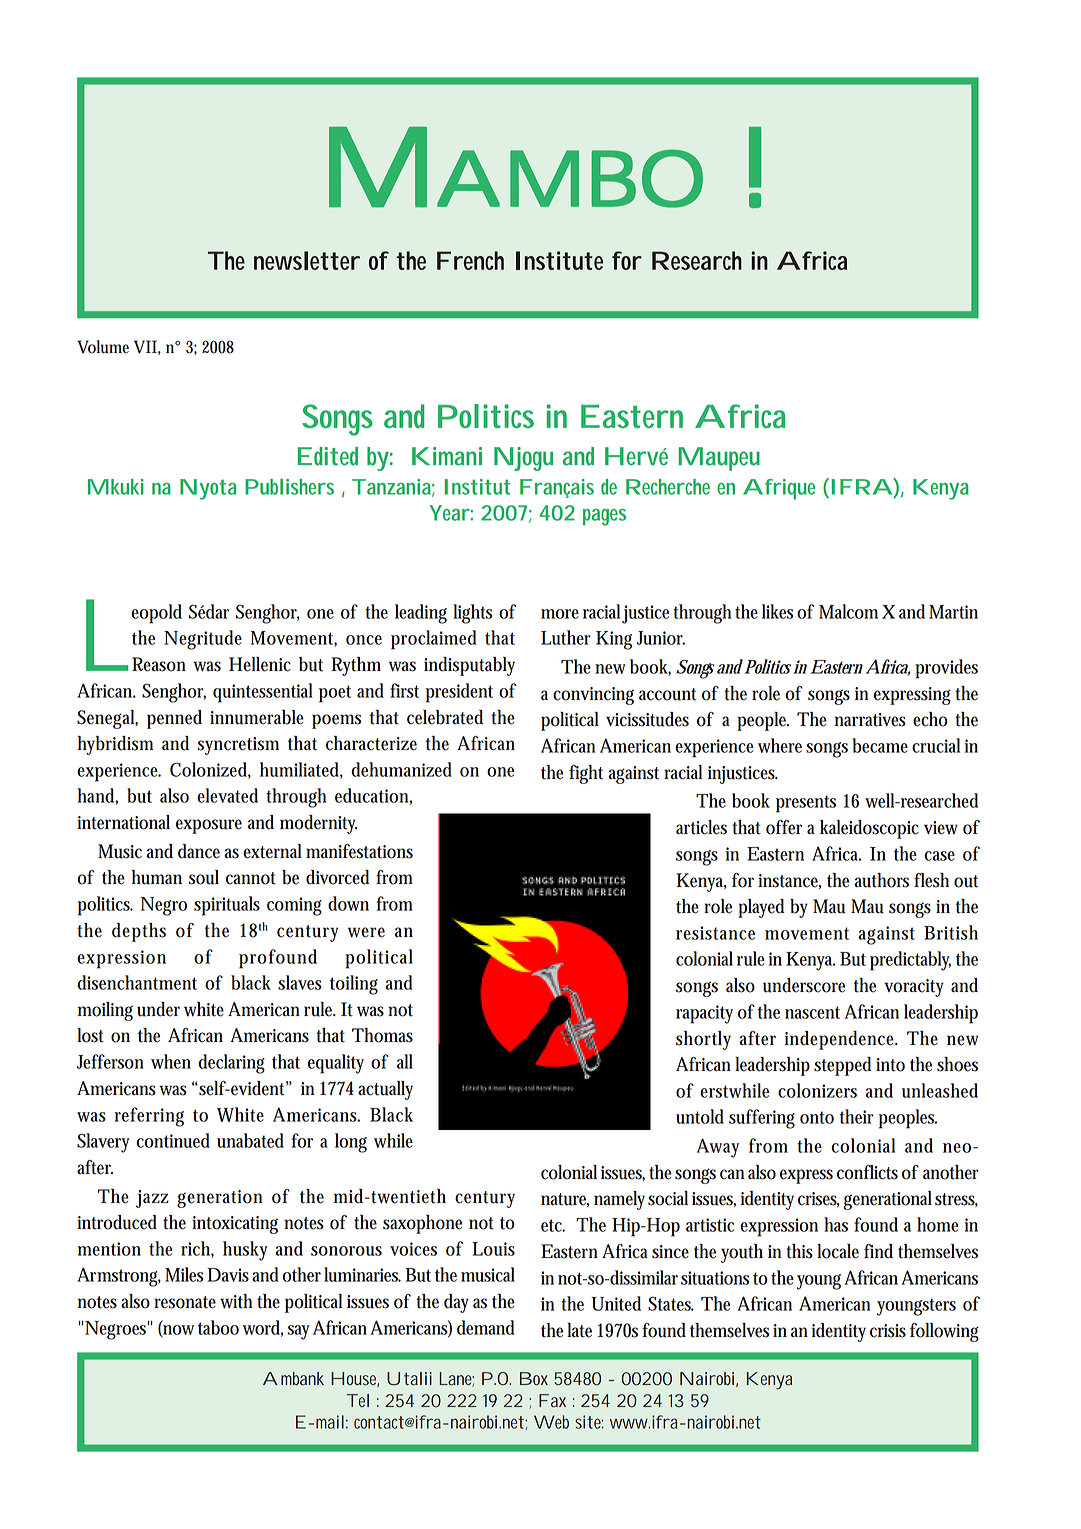 The image size is (1081, 1529). What do you see at coordinates (174, 719) in the image?
I see `penned` at bounding box center [174, 719].
